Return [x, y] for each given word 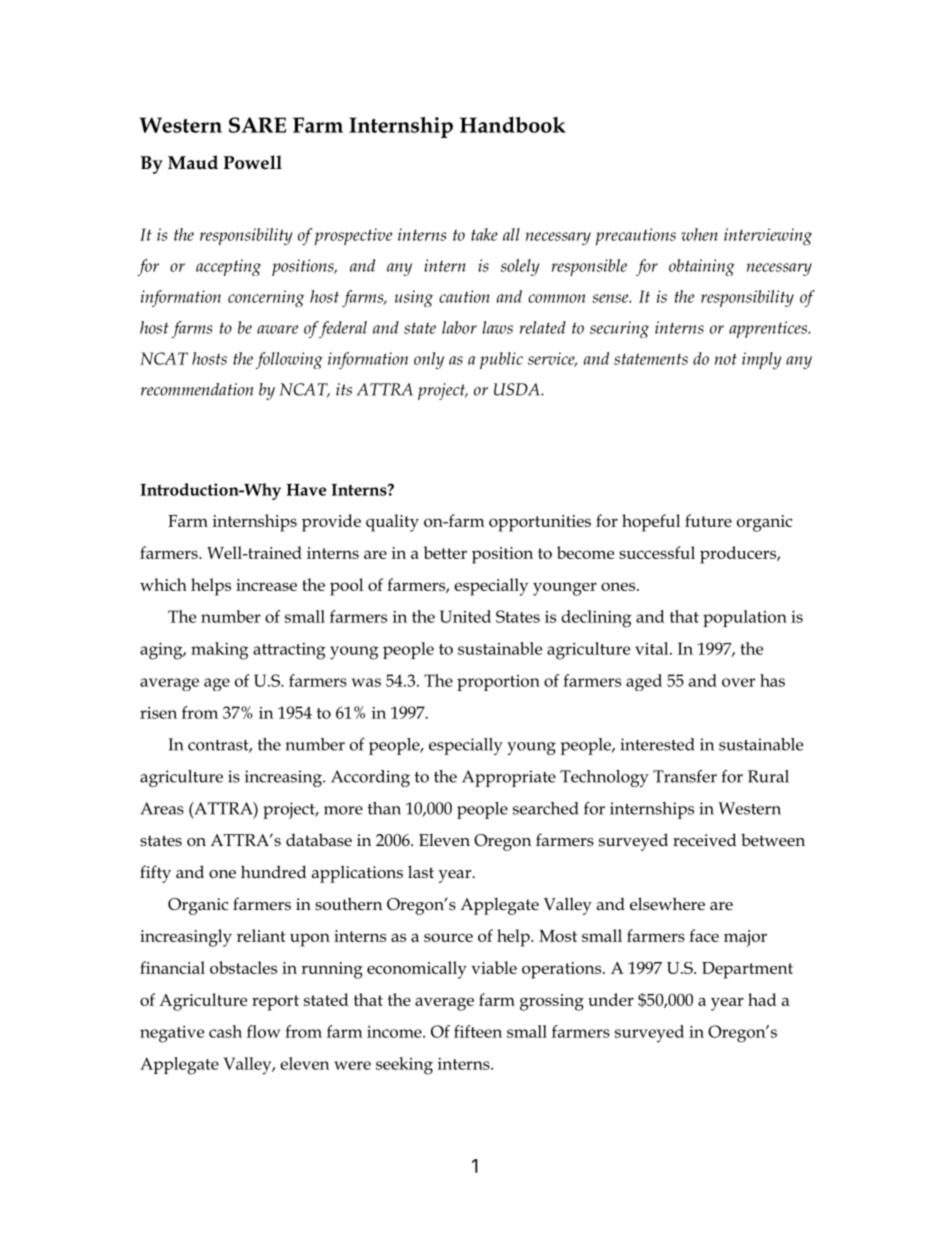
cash [225, 1031]
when [699, 234]
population [745, 618]
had [762, 999]
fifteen [478, 1031]
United [465, 616]
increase [266, 585]
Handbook [513, 125]
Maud [193, 162]
